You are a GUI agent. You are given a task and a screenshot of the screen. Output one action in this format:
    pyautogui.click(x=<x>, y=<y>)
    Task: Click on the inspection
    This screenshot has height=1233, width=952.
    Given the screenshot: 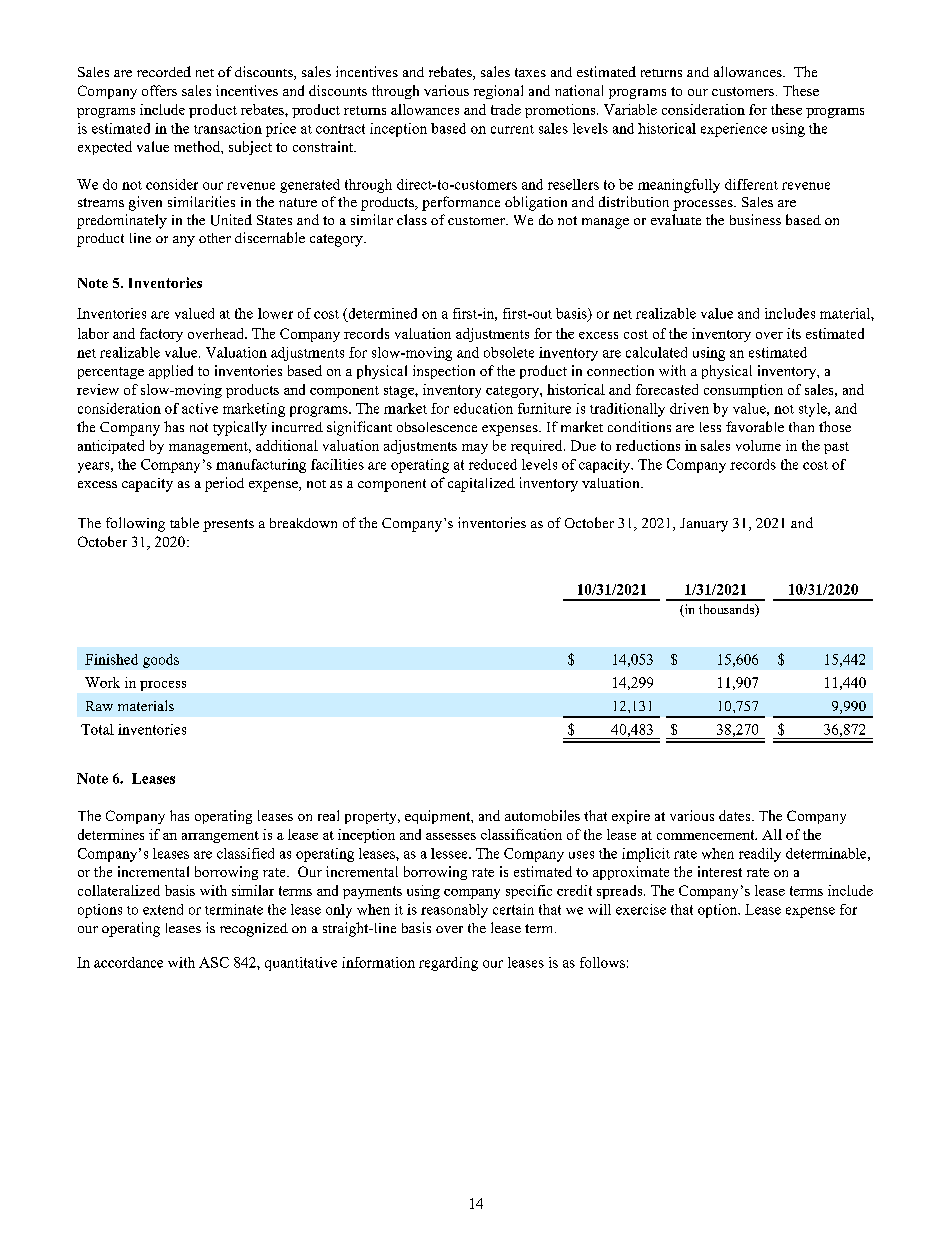 What is the action you would take?
    pyautogui.click(x=444, y=372)
